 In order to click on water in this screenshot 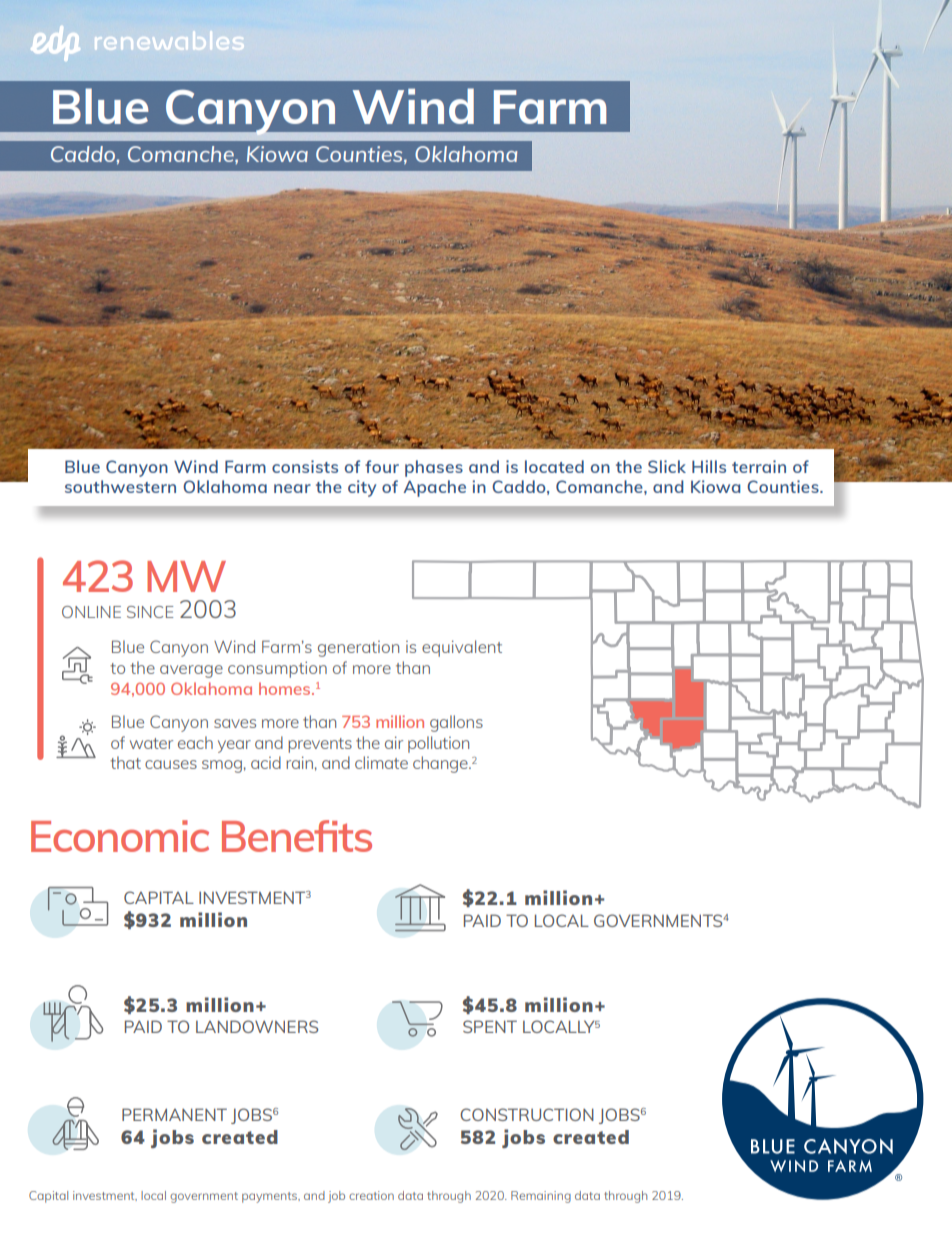, I will do `click(151, 743)`.
